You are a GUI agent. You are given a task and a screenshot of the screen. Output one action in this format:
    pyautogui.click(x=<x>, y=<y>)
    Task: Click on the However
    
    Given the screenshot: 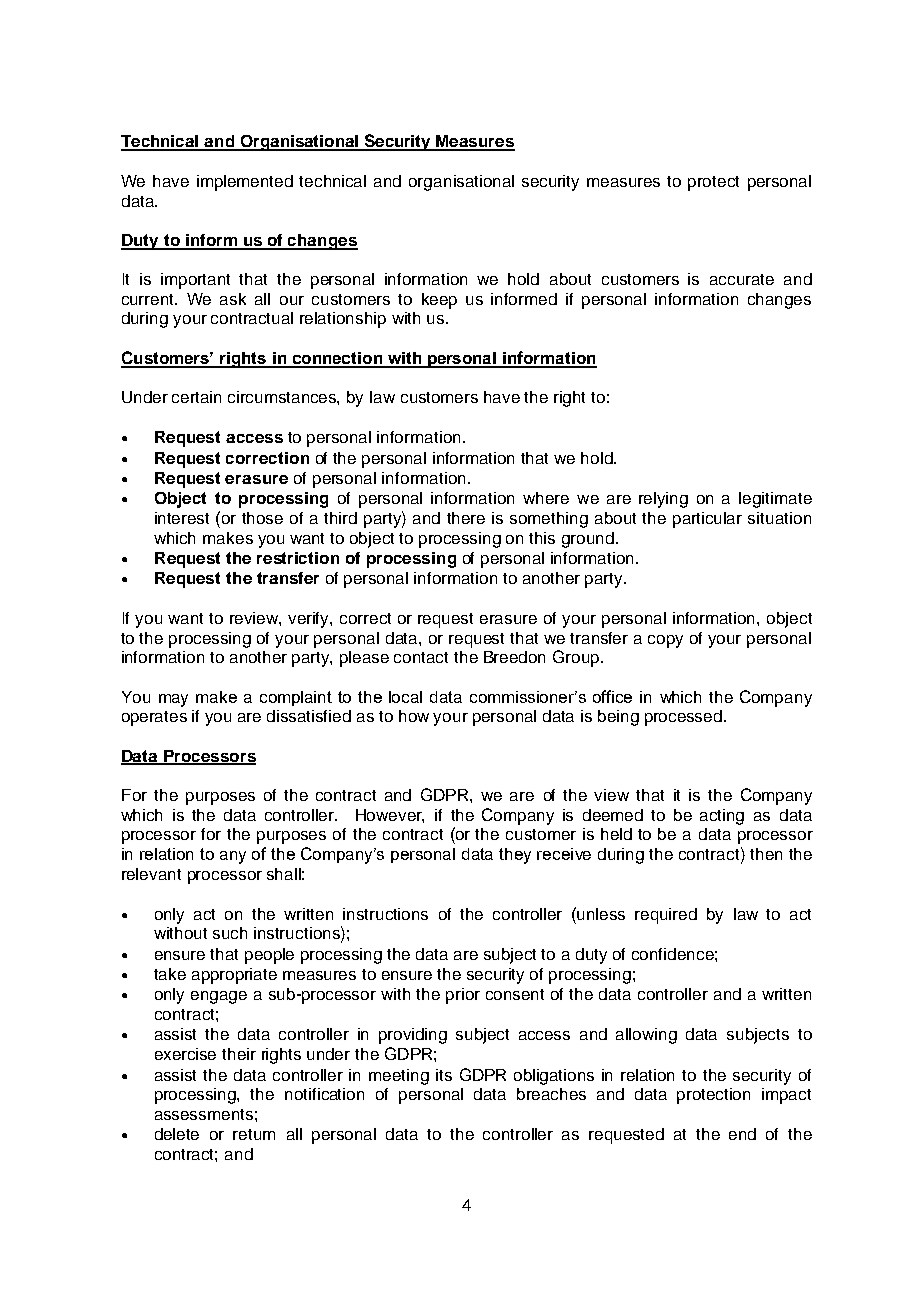 What is the action you would take?
    pyautogui.click(x=390, y=816)
